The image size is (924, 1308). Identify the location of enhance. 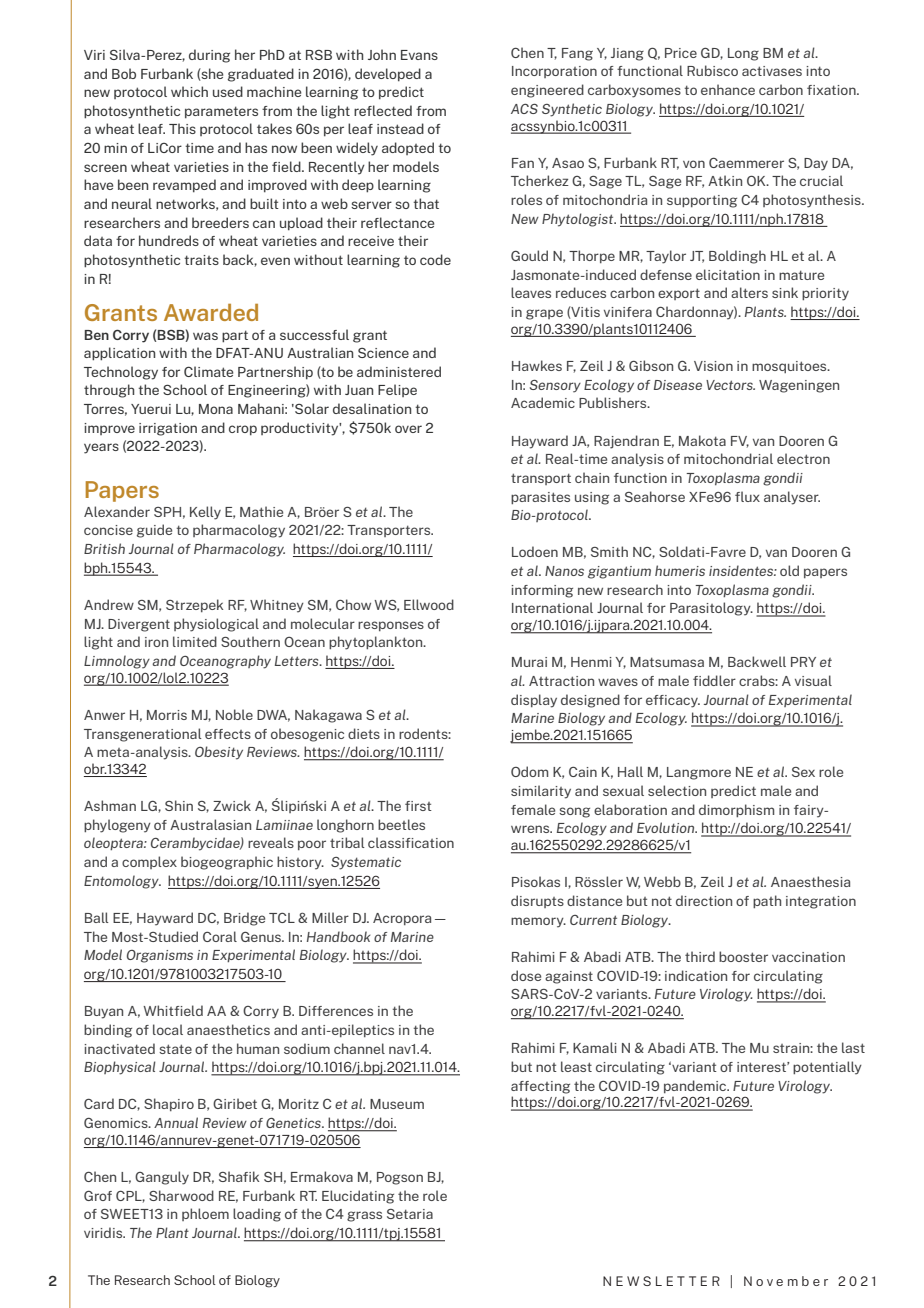
(728, 89).
